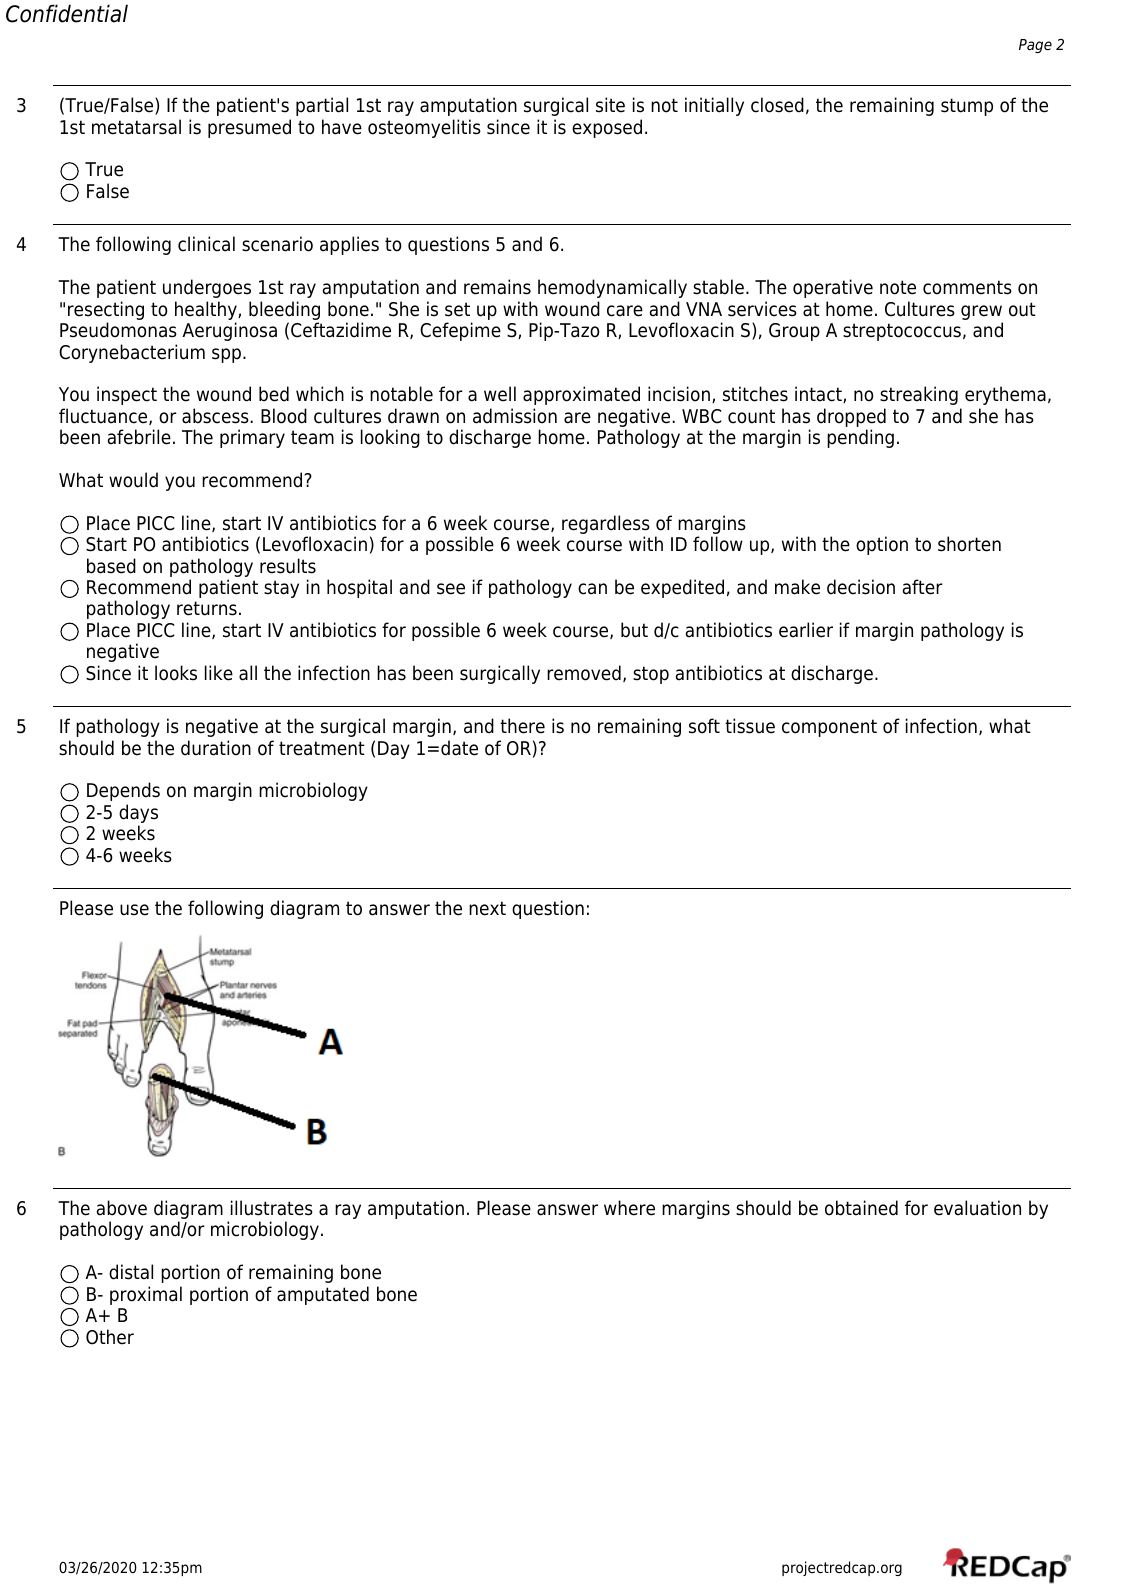 The height and width of the screenshot is (1590, 1124). What do you see at coordinates (629, 1208) in the screenshot?
I see `where` at bounding box center [629, 1208].
